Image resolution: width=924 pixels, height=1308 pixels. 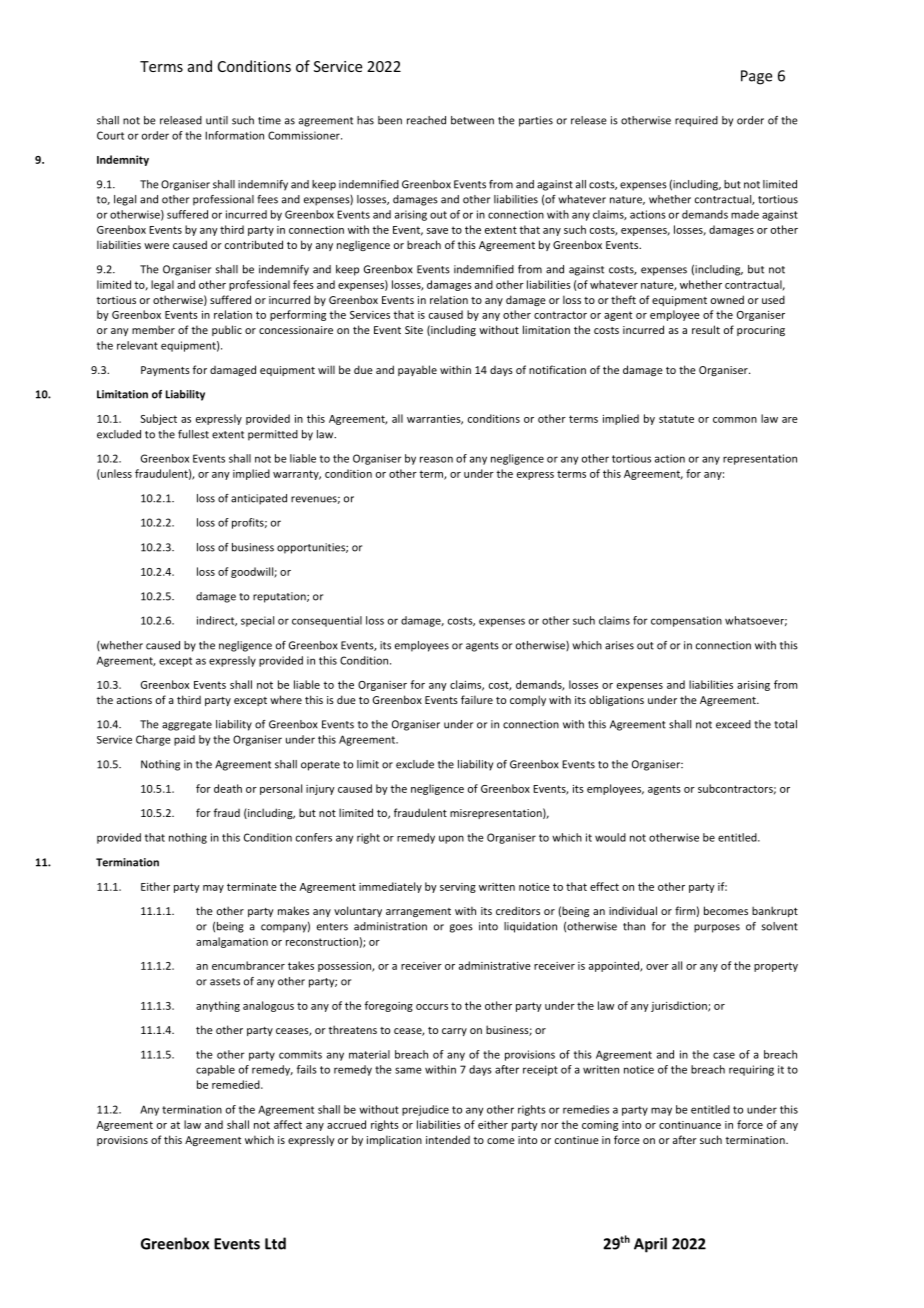 I want to click on compensation, so click(x=686, y=621).
